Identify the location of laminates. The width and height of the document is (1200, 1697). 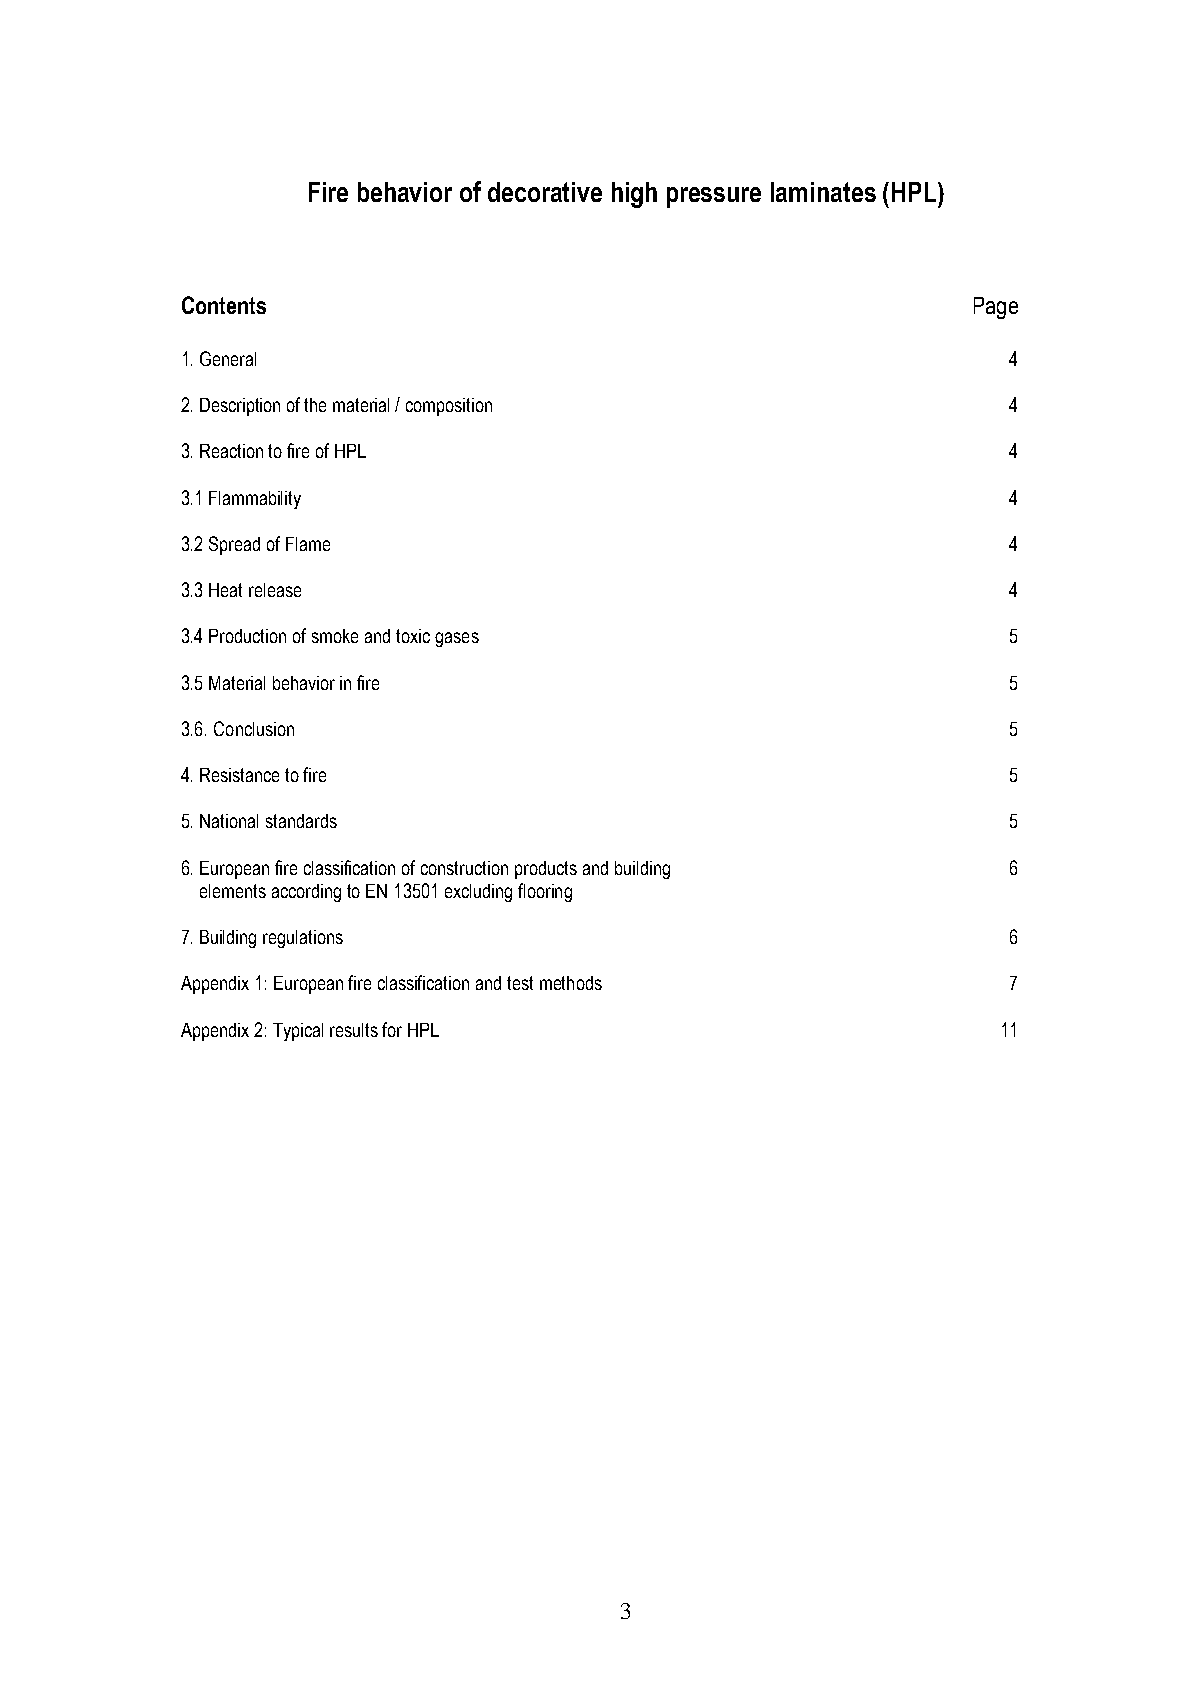
(823, 192).
